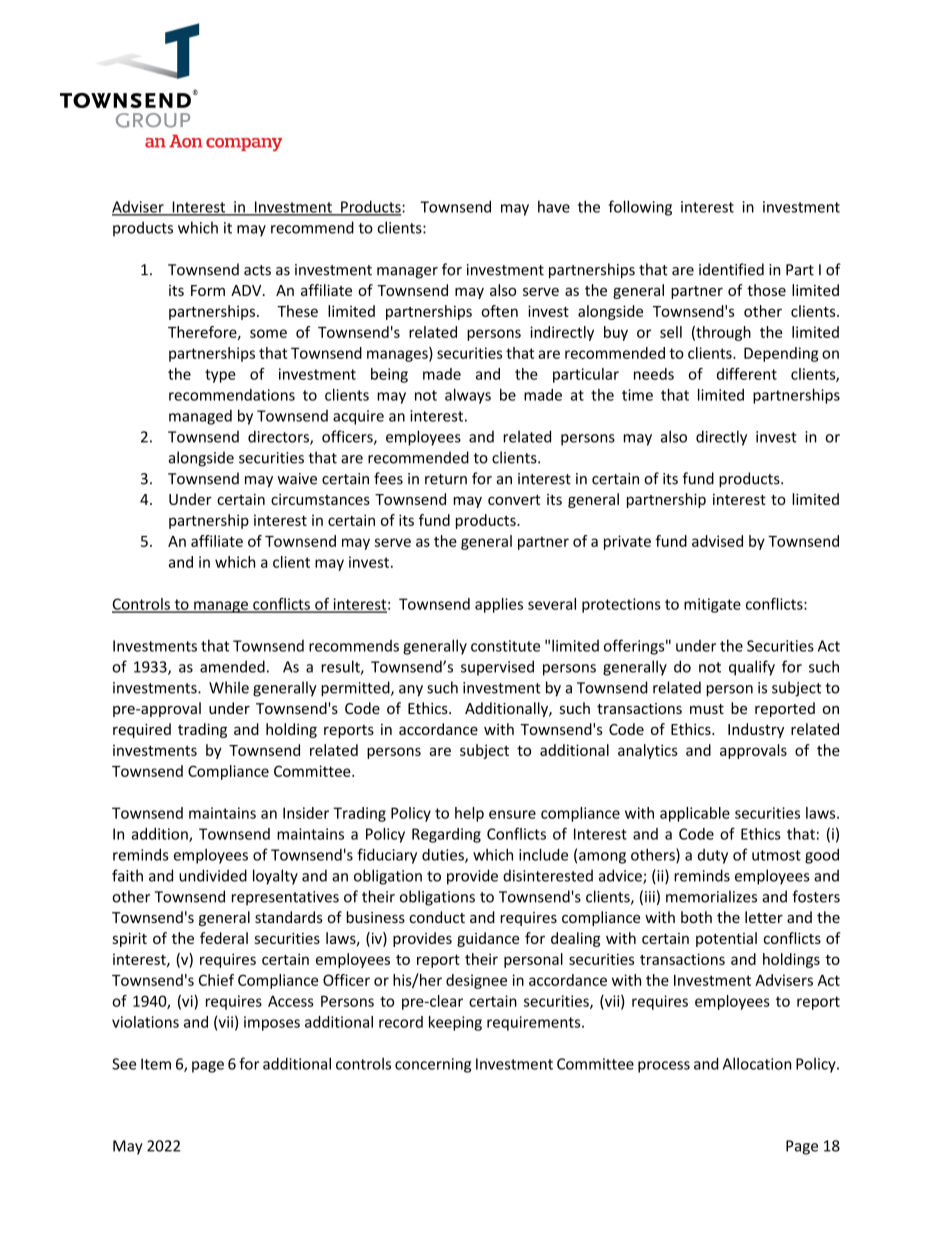 The height and width of the document is (1233, 952). What do you see at coordinates (713, 856) in the document?
I see `duty` at bounding box center [713, 856].
